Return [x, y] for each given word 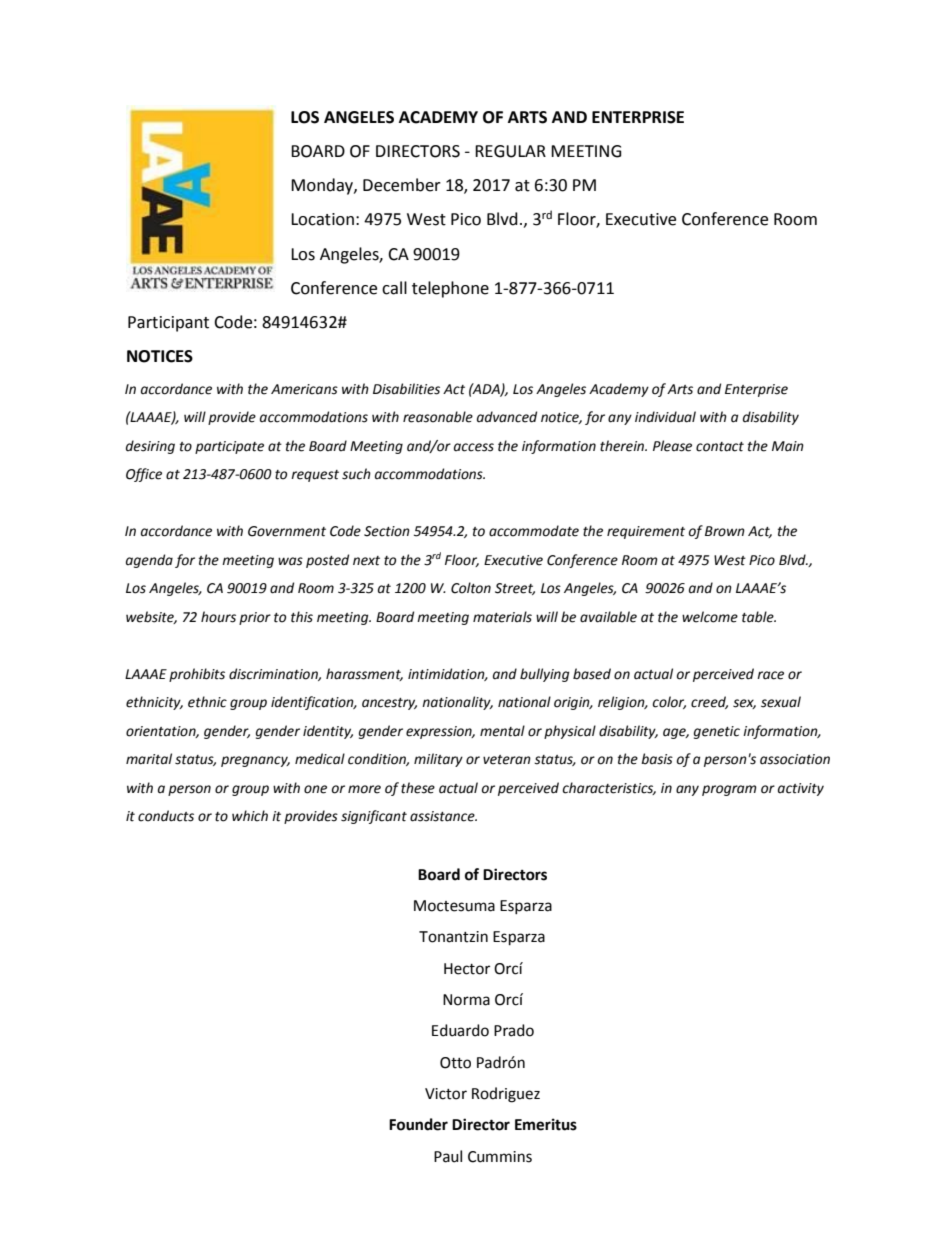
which [250, 816]
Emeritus [546, 1124]
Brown [725, 531]
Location [322, 219]
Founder [418, 1124]
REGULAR [510, 151]
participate [229, 447]
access [474, 447]
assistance [443, 816]
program [729, 790]
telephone [450, 289]
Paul [448, 1156]
